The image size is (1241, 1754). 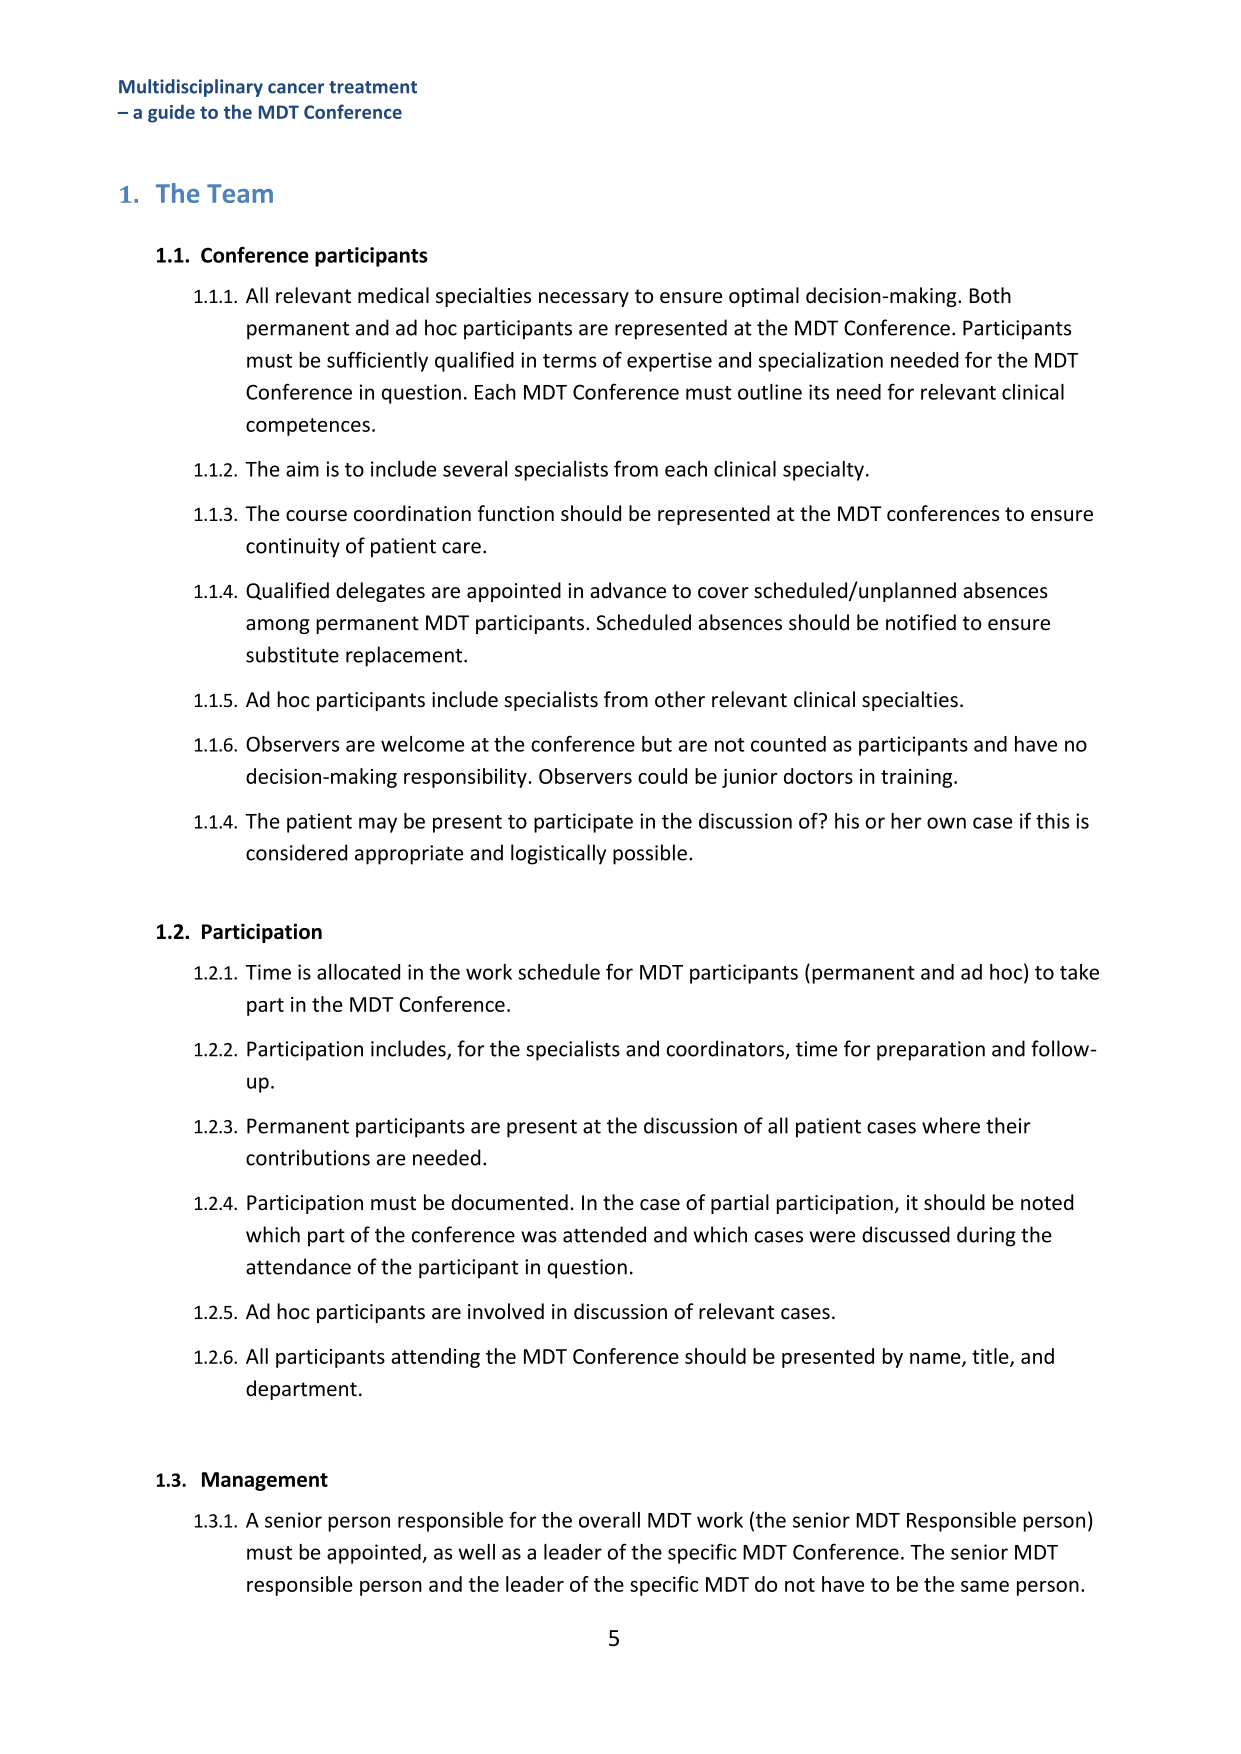 What do you see at coordinates (296, 852) in the screenshot?
I see `considered` at bounding box center [296, 852].
